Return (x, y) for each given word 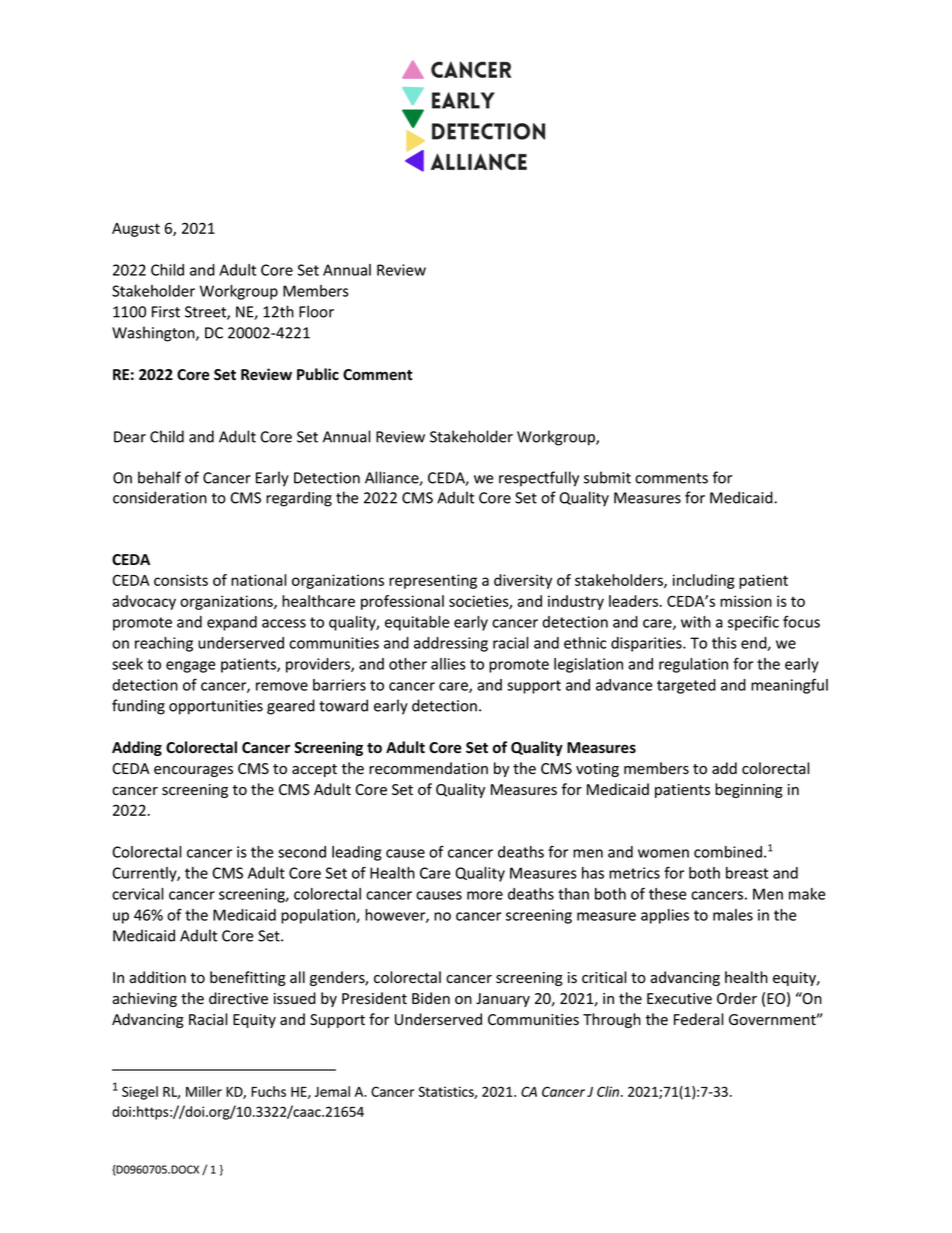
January (503, 1000)
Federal (698, 1019)
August (136, 230)
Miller (204, 1091)
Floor (316, 311)
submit (607, 477)
